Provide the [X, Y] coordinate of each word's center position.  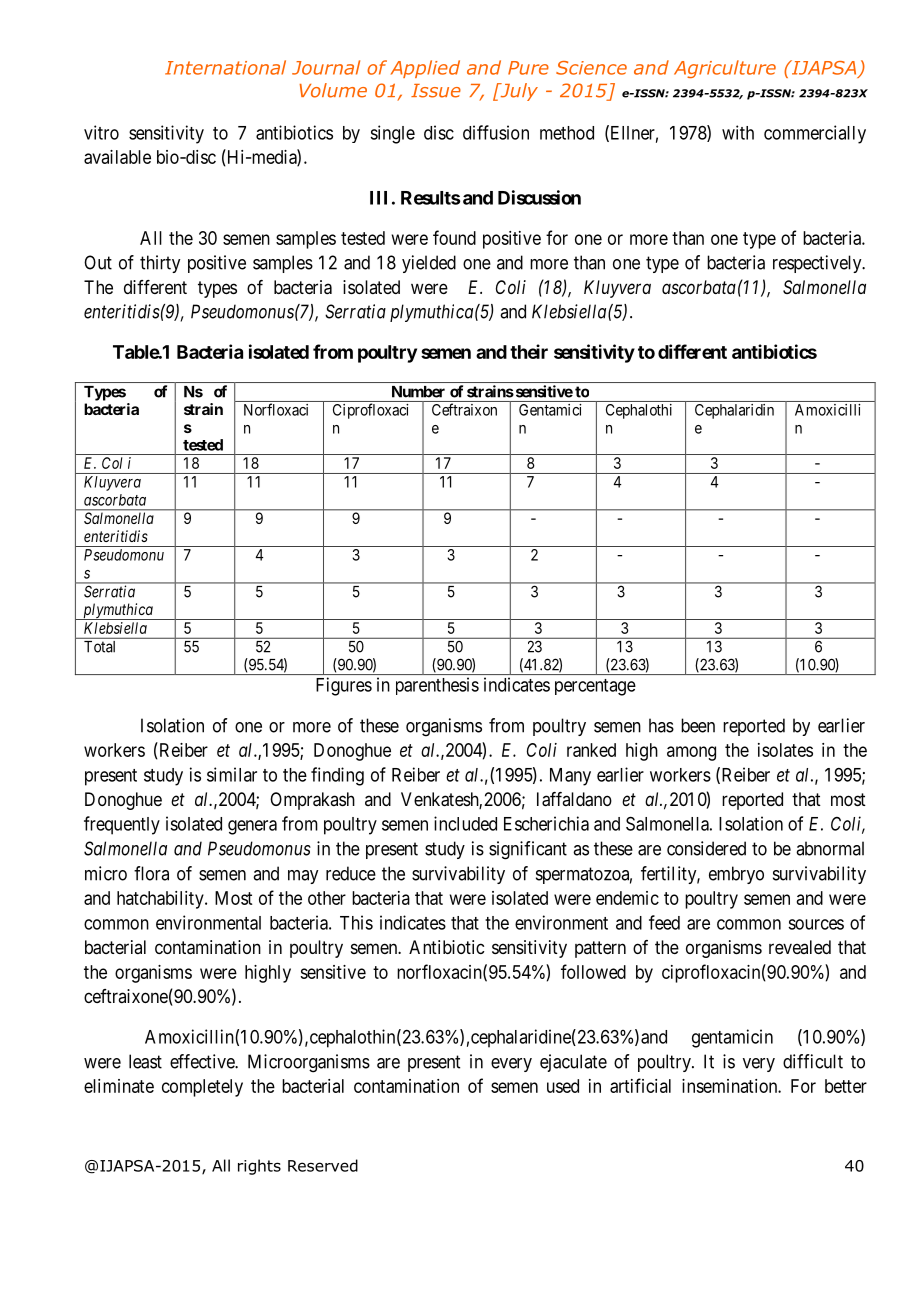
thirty [160, 264]
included [465, 823]
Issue [436, 91]
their [529, 351]
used [563, 1086]
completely [202, 1088]
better [846, 1086]
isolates [785, 750]
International [225, 67]
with [738, 132]
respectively [818, 264]
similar [232, 774]
